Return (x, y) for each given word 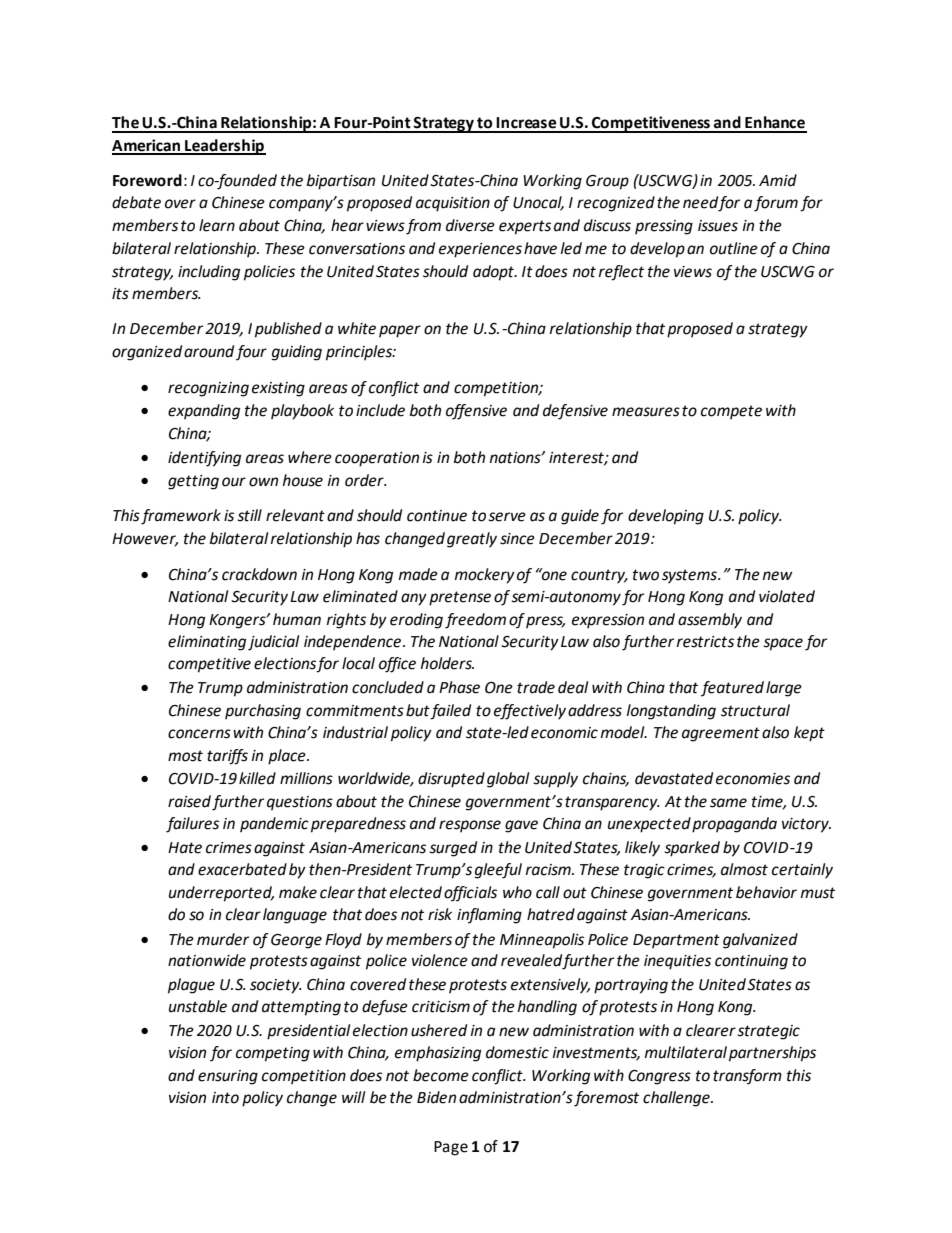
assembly (710, 621)
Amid (778, 180)
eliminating (207, 643)
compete (731, 412)
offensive (476, 412)
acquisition (453, 204)
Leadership (224, 147)
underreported (221, 894)
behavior (766, 892)
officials (470, 894)
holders (447, 663)
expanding (204, 412)
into (225, 1098)
